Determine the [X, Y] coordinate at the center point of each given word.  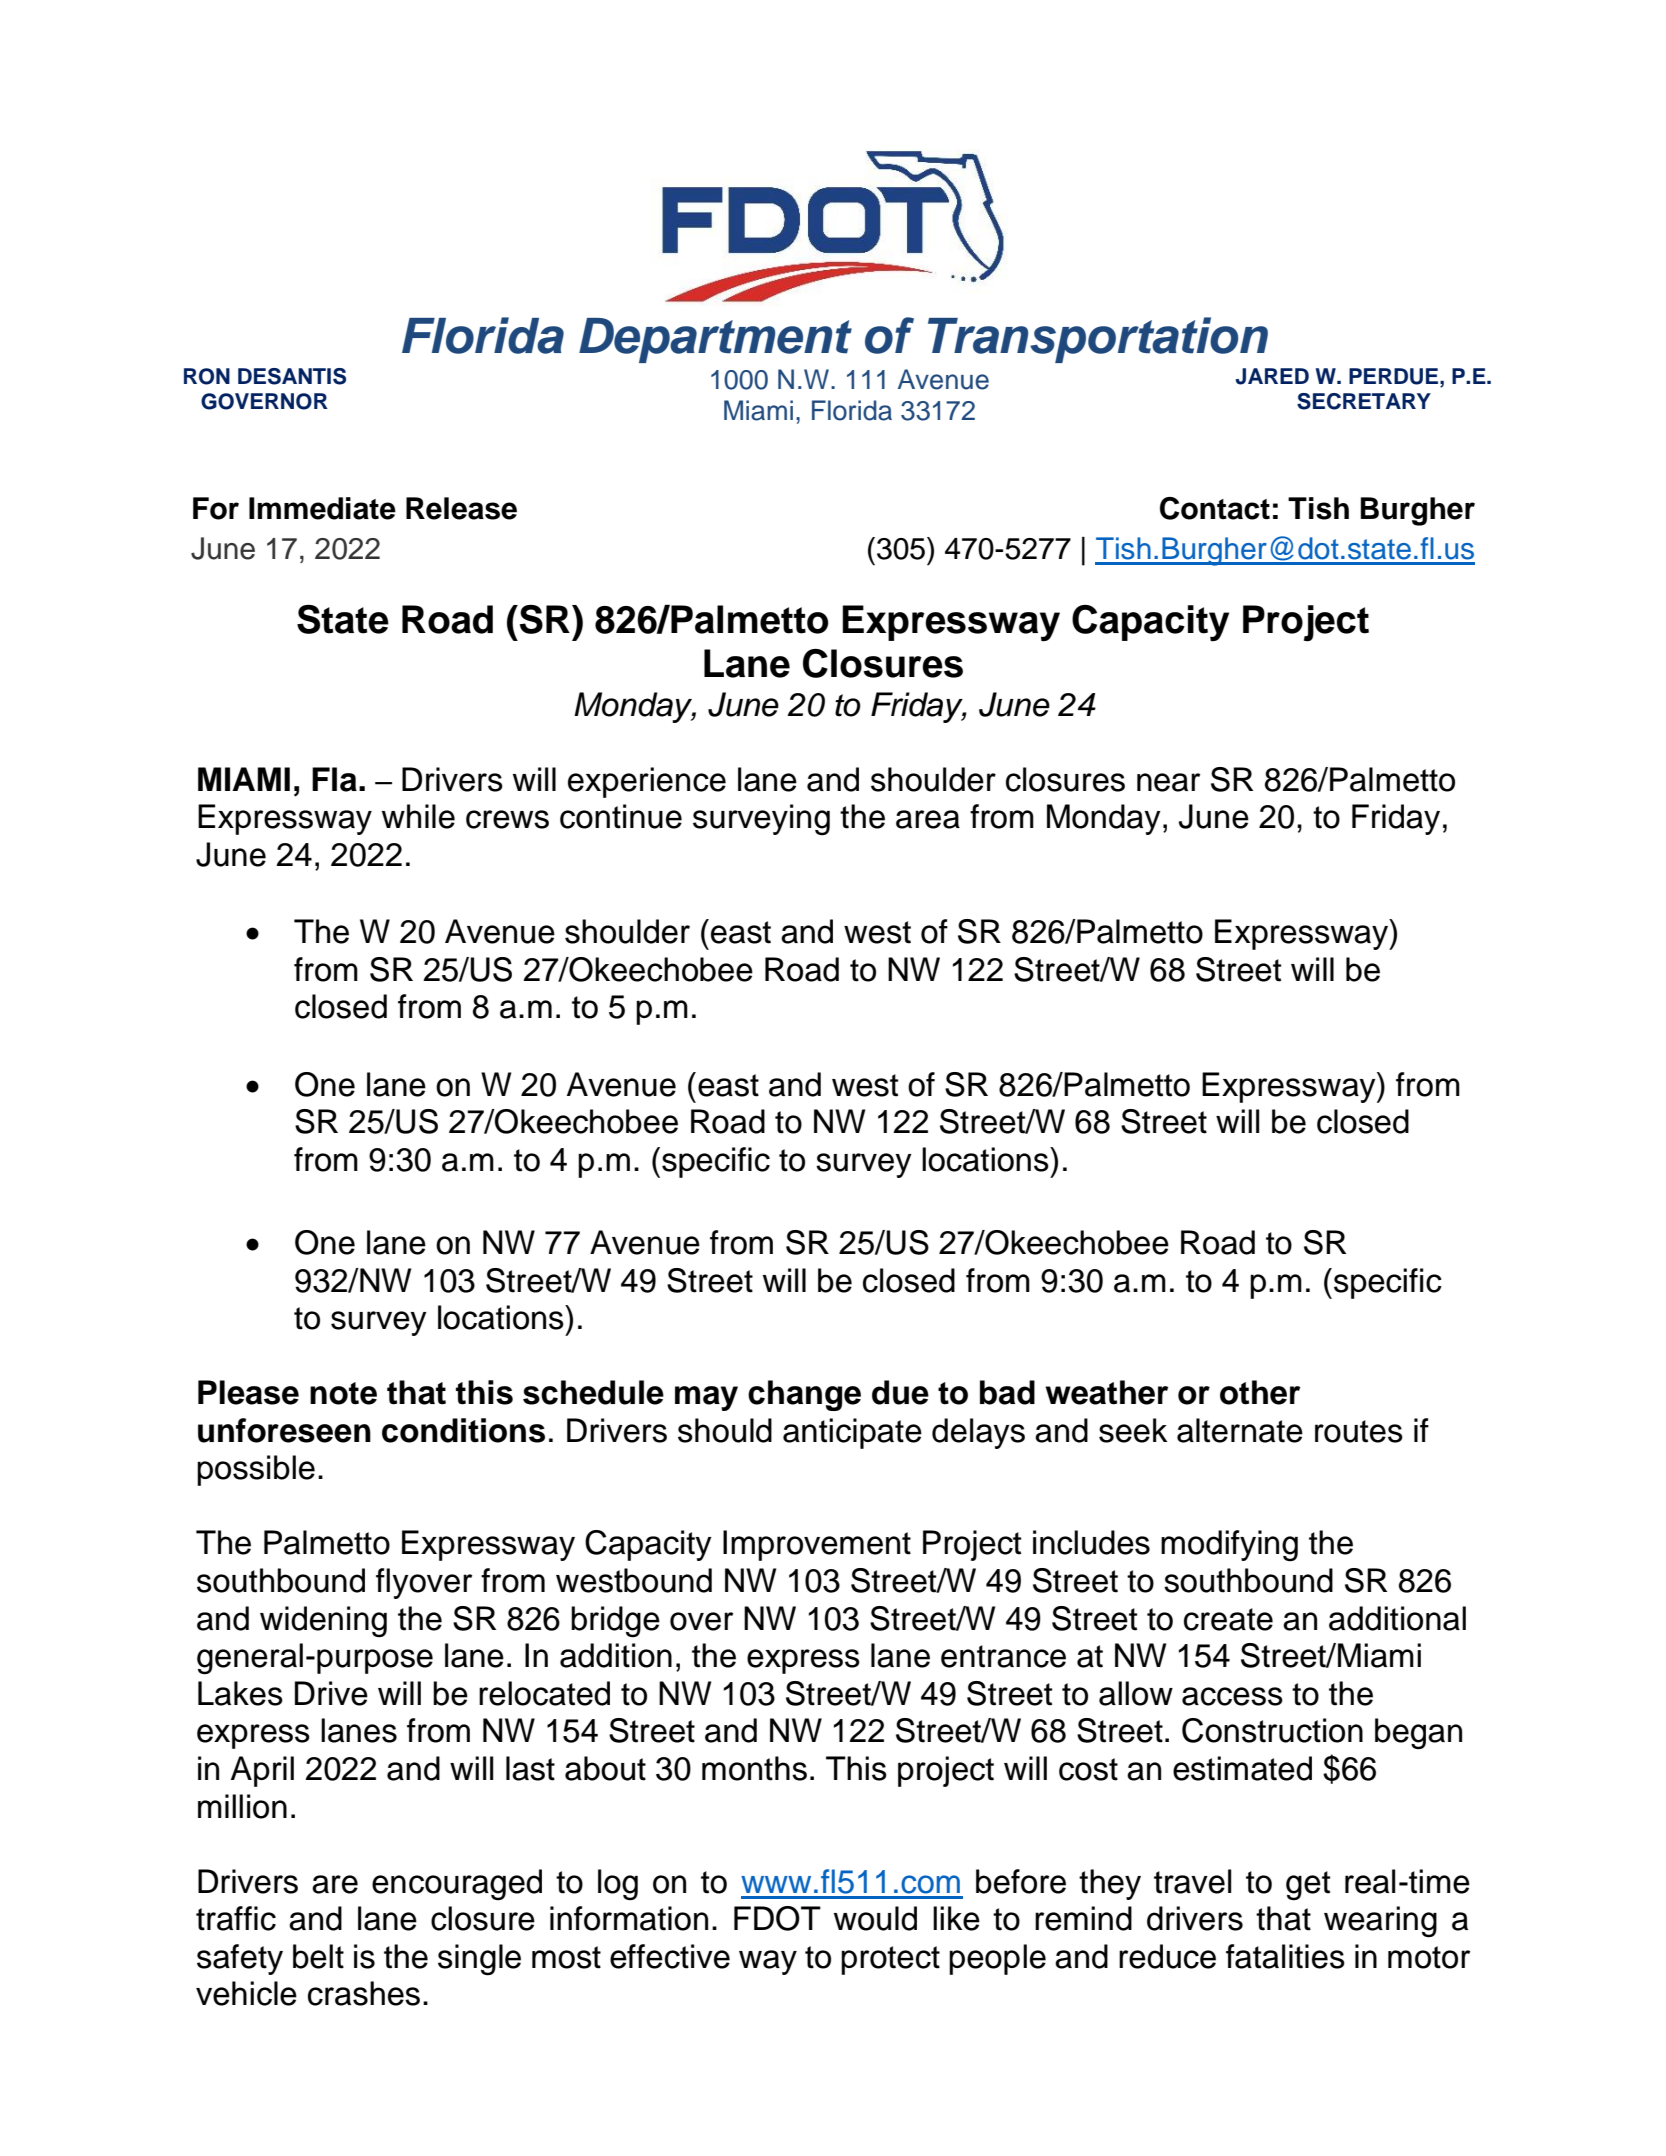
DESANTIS [292, 376]
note [343, 1393]
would [875, 1918]
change [804, 1395]
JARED [1272, 376]
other [1260, 1392]
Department [715, 340]
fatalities [1285, 1956]
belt [318, 1956]
